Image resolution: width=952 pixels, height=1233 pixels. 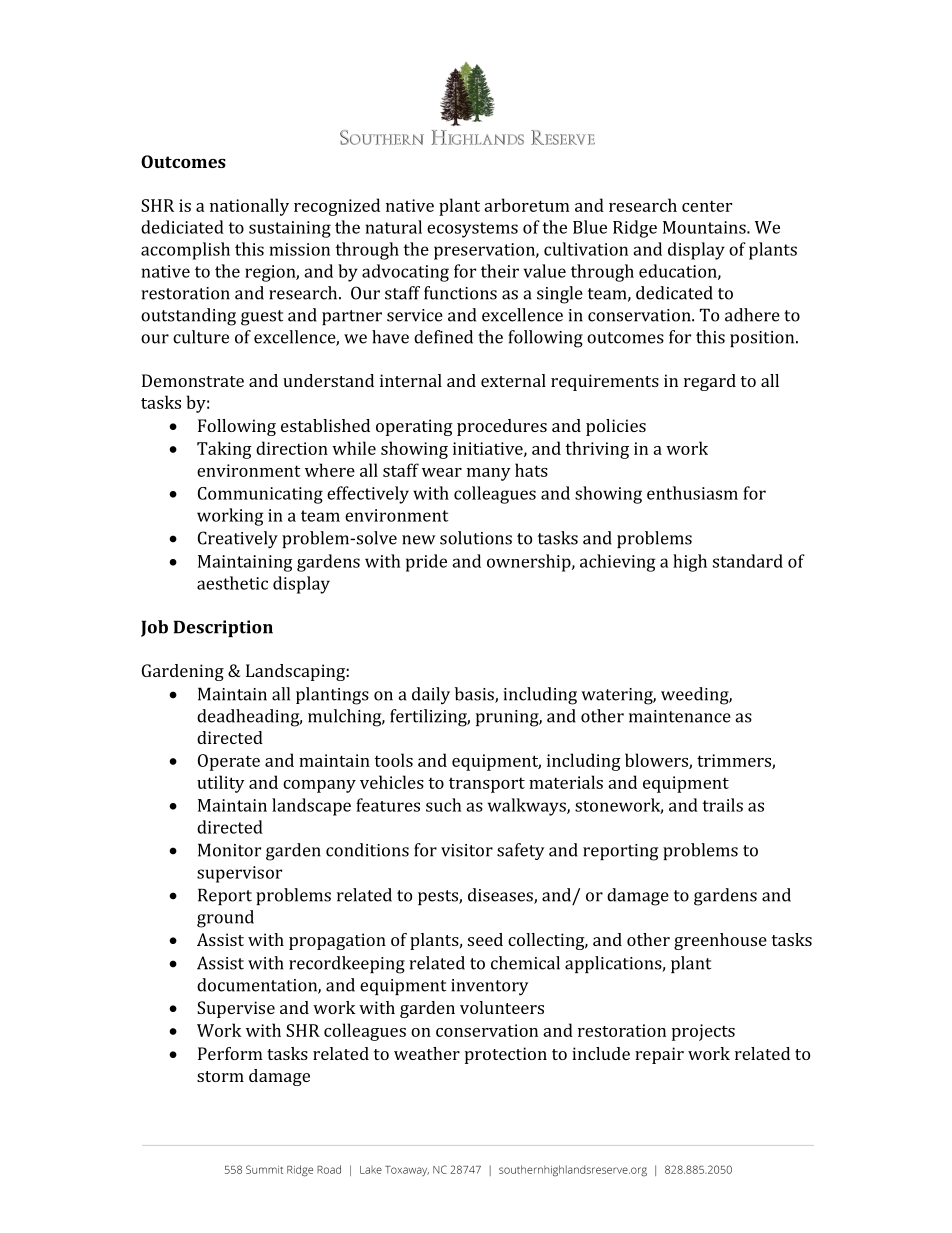 I want to click on ecosystems, so click(x=472, y=230).
